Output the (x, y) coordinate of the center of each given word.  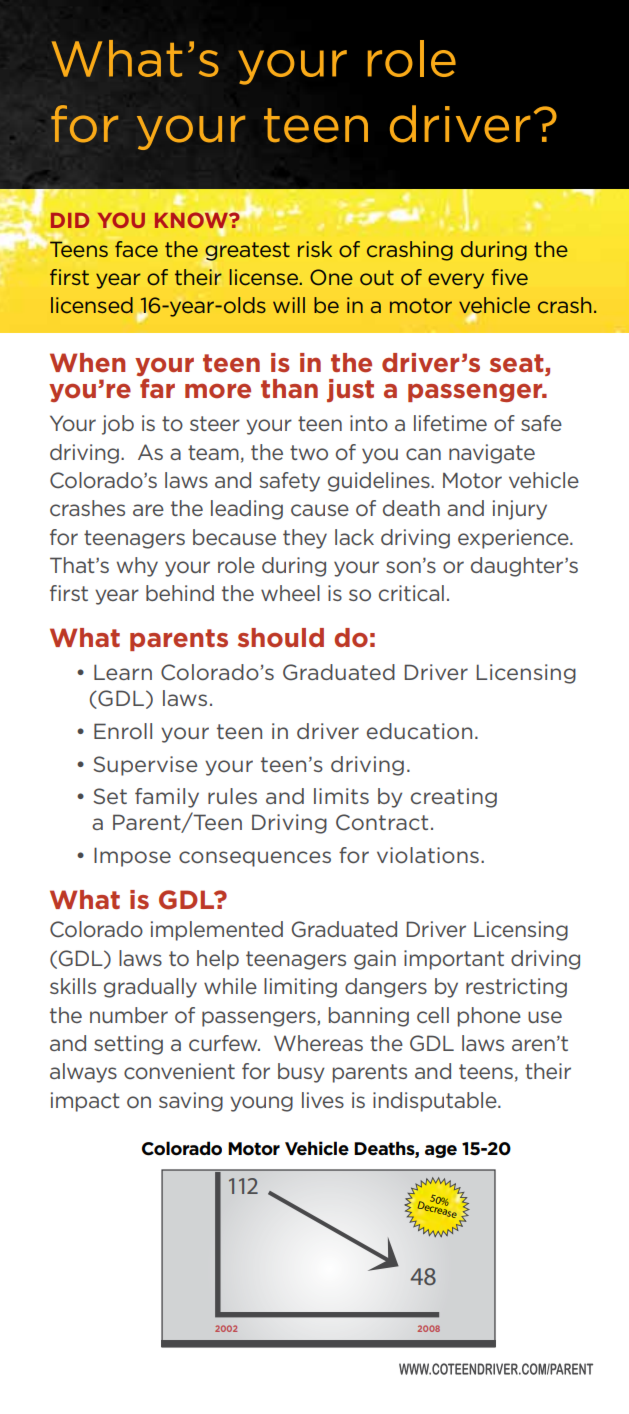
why (137, 567)
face (136, 249)
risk (315, 249)
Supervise (145, 766)
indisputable (436, 1102)
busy (301, 1073)
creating (454, 798)
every (456, 281)
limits (341, 796)
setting (128, 1045)
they (305, 539)
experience (514, 539)
